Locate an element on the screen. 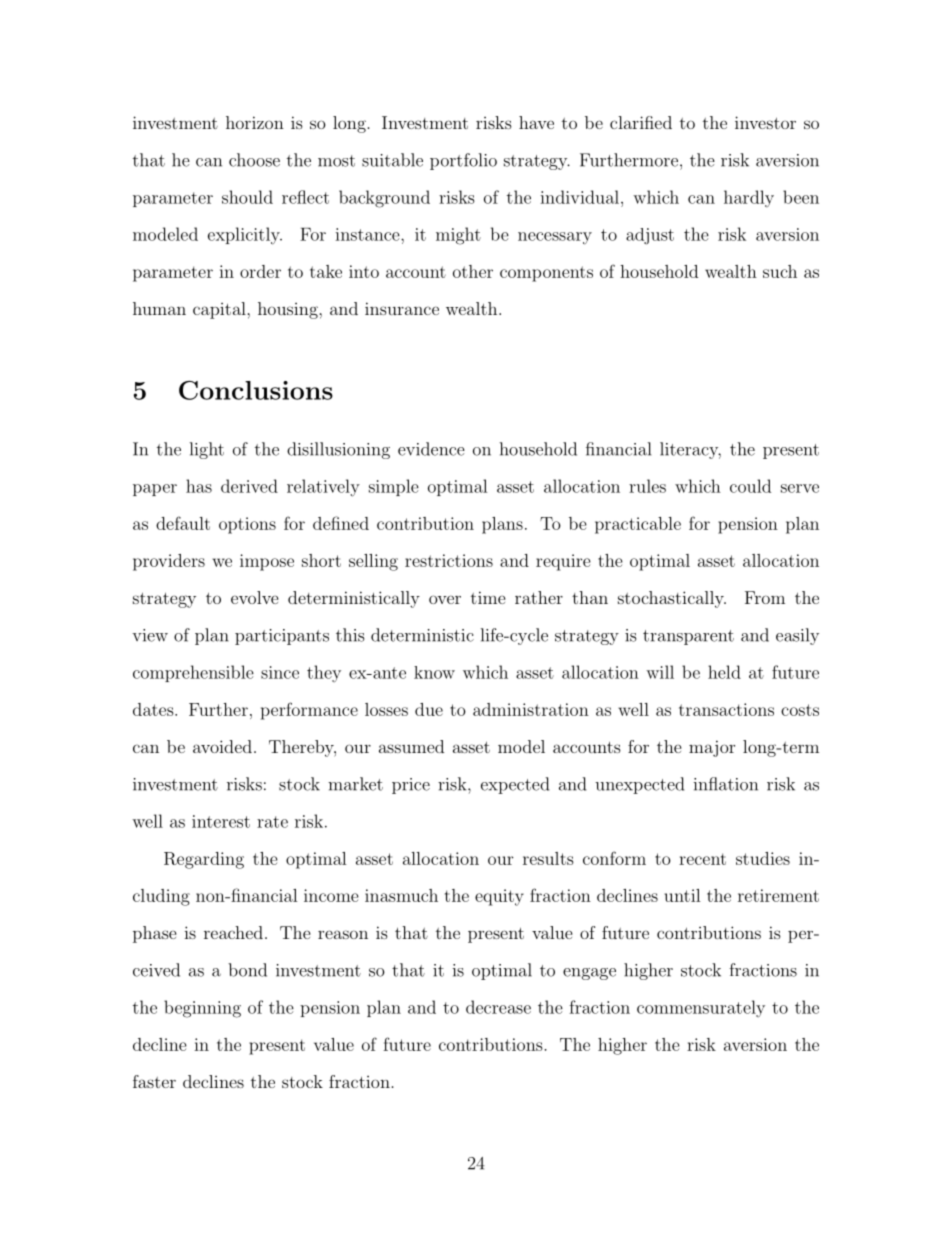  engage is located at coordinates (589, 974).
